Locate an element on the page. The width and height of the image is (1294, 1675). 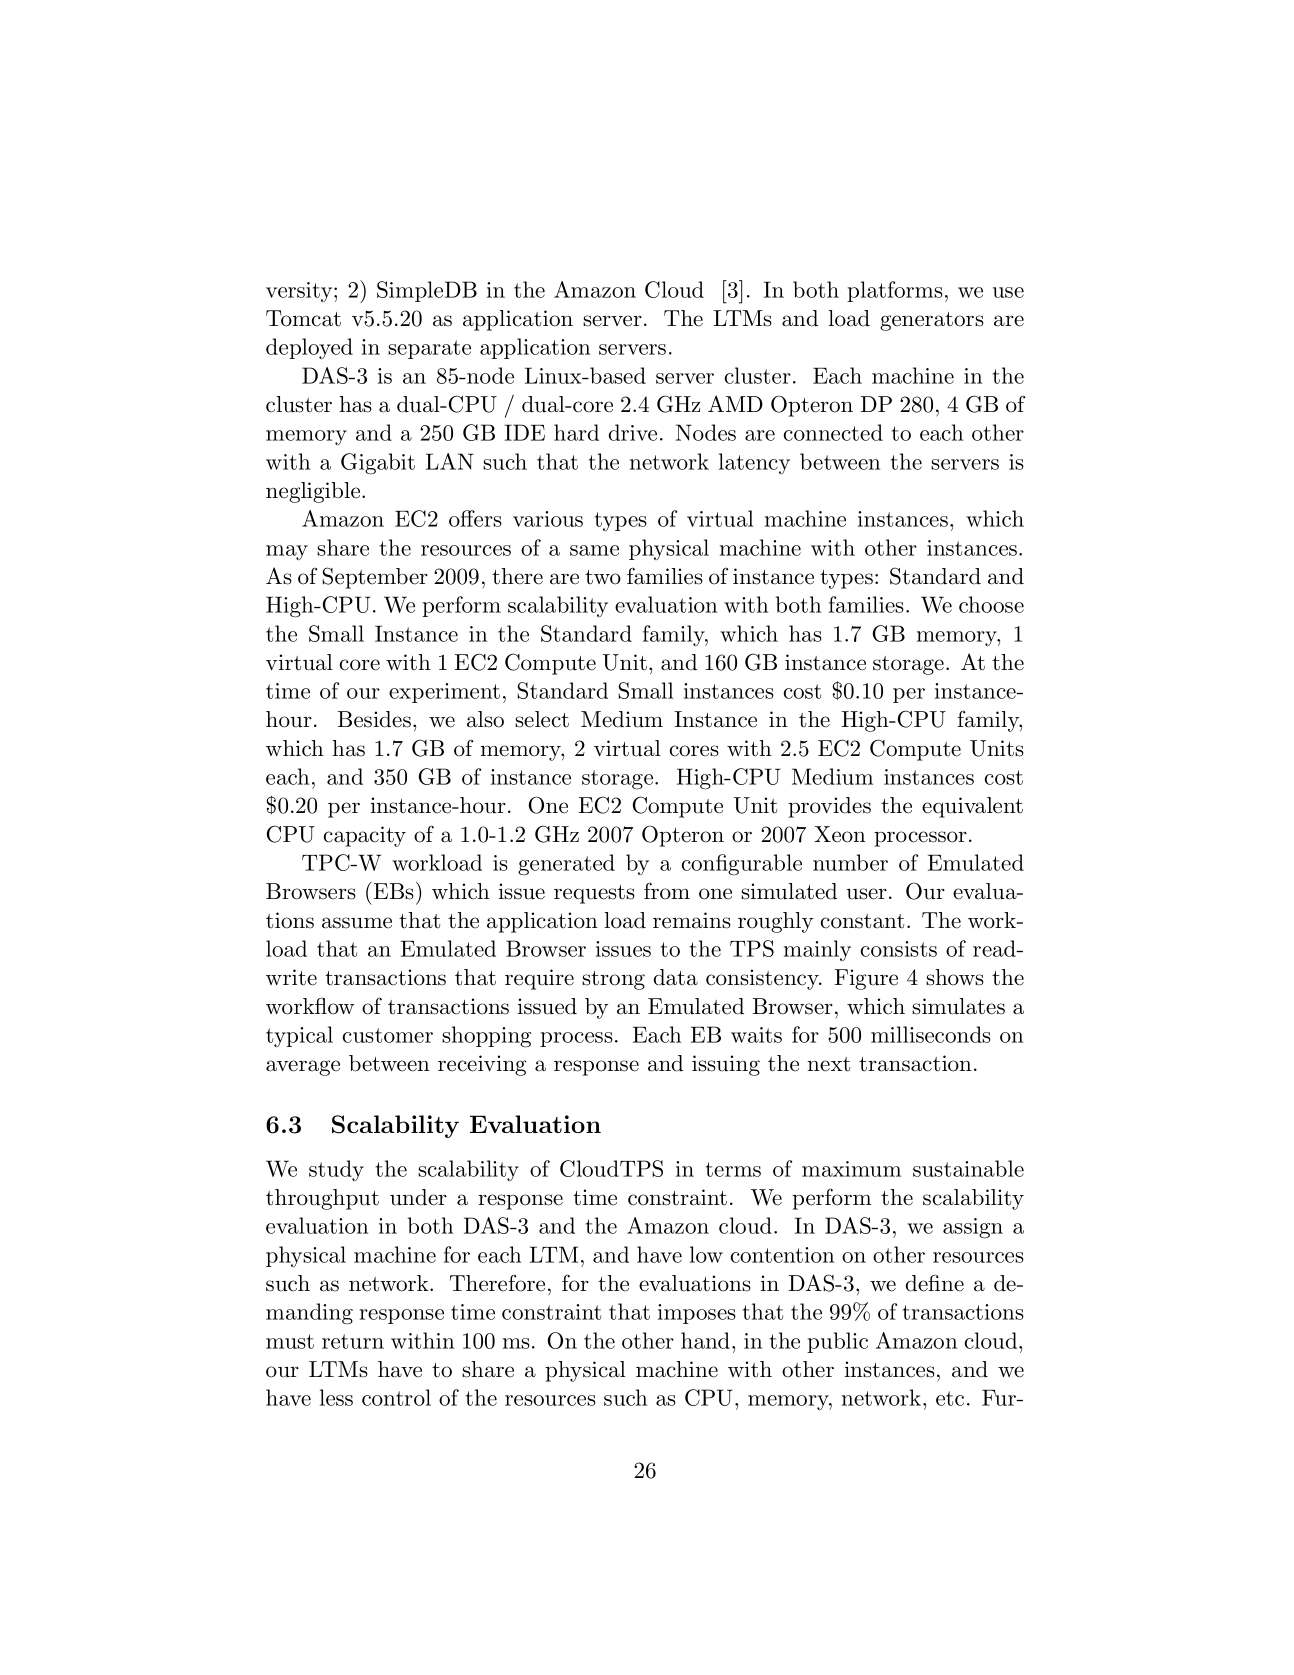
number is located at coordinates (850, 862).
